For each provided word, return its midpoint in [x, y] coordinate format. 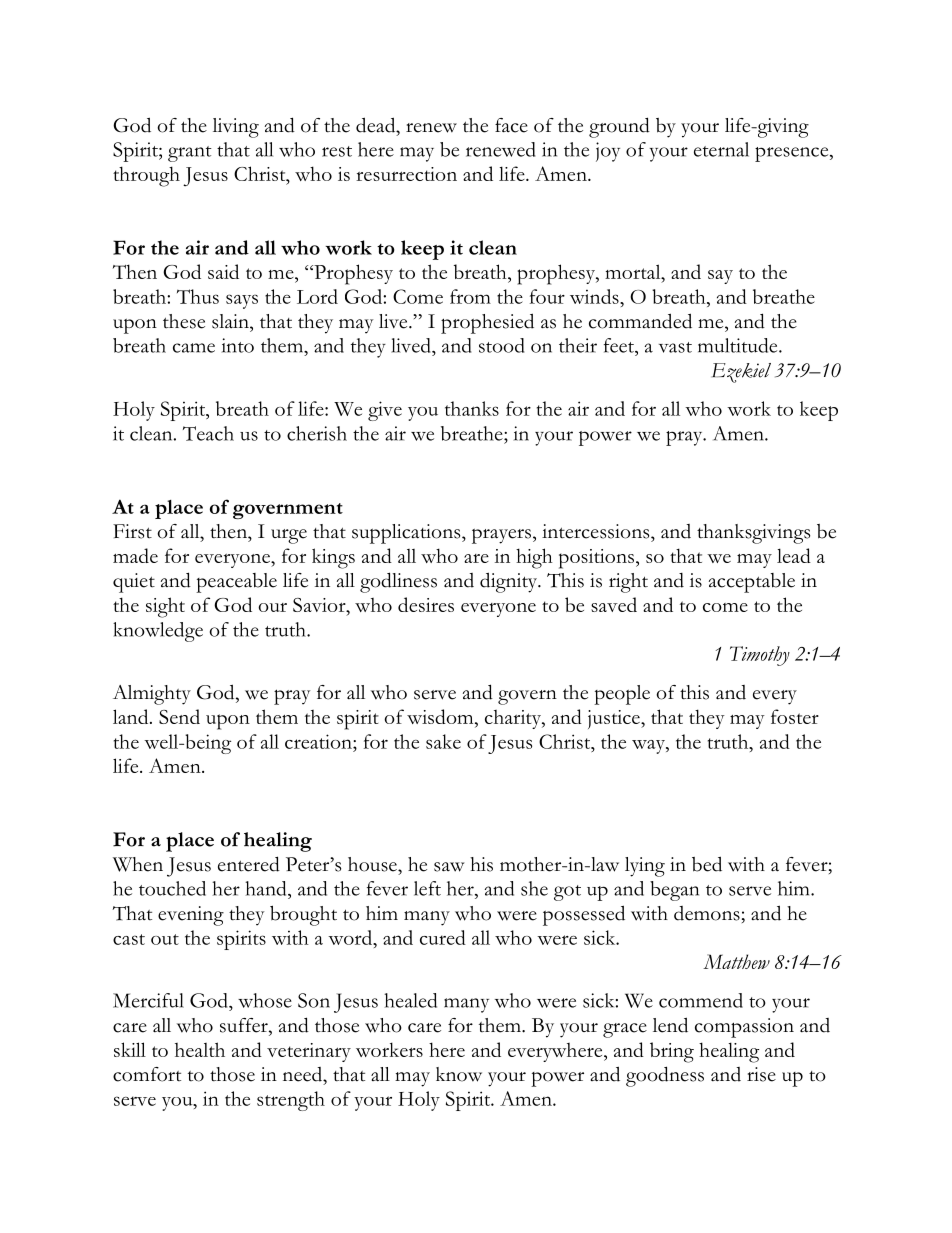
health [200, 1049]
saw [449, 867]
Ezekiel [741, 373]
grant [190, 154]
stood [501, 345]
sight [165, 607]
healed [410, 1000]
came [194, 348]
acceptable [752, 583]
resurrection [406, 174]
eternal [721, 149]
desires [426, 604]
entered [249, 864]
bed [707, 864]
